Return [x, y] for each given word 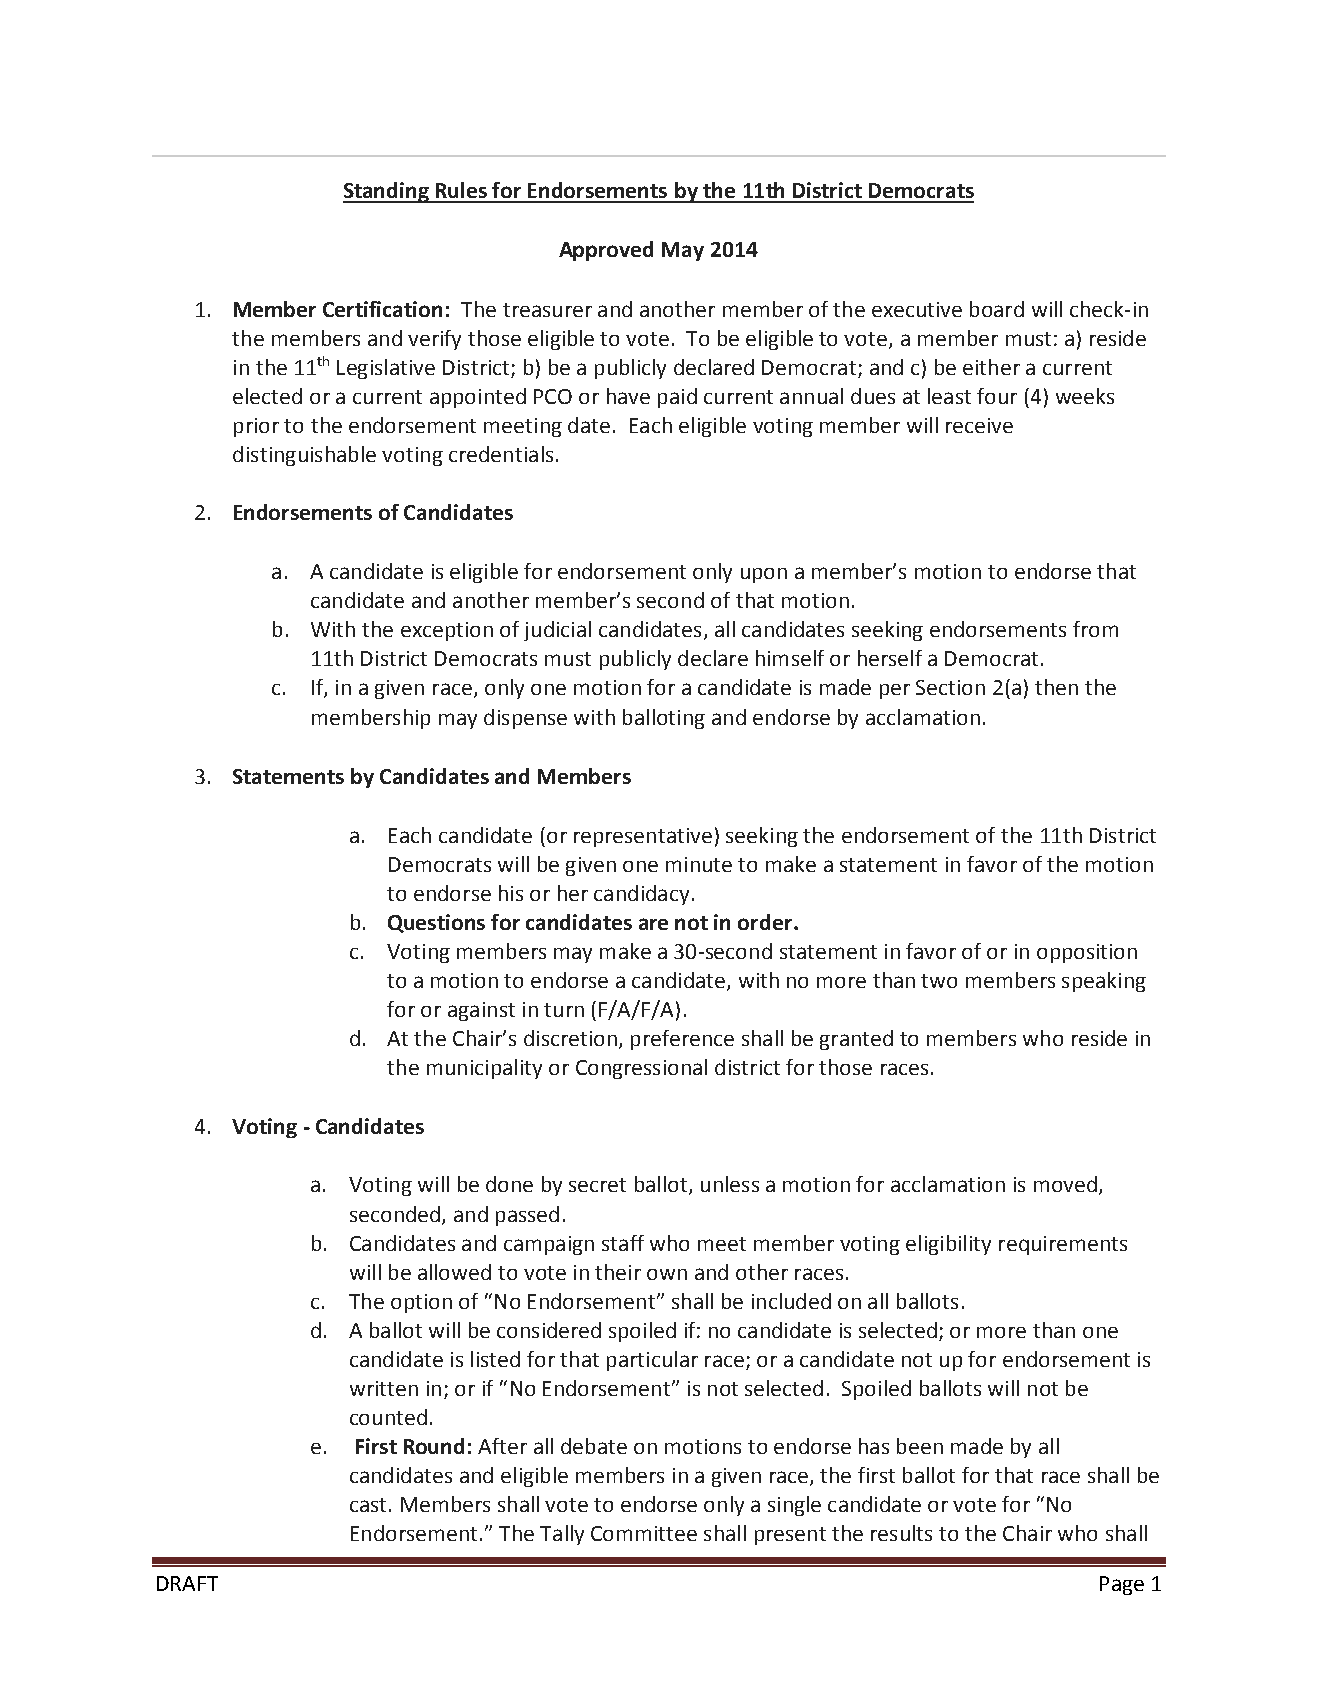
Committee [644, 1533]
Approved [606, 251]
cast [368, 1505]
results [901, 1533]
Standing [387, 192]
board [997, 309]
